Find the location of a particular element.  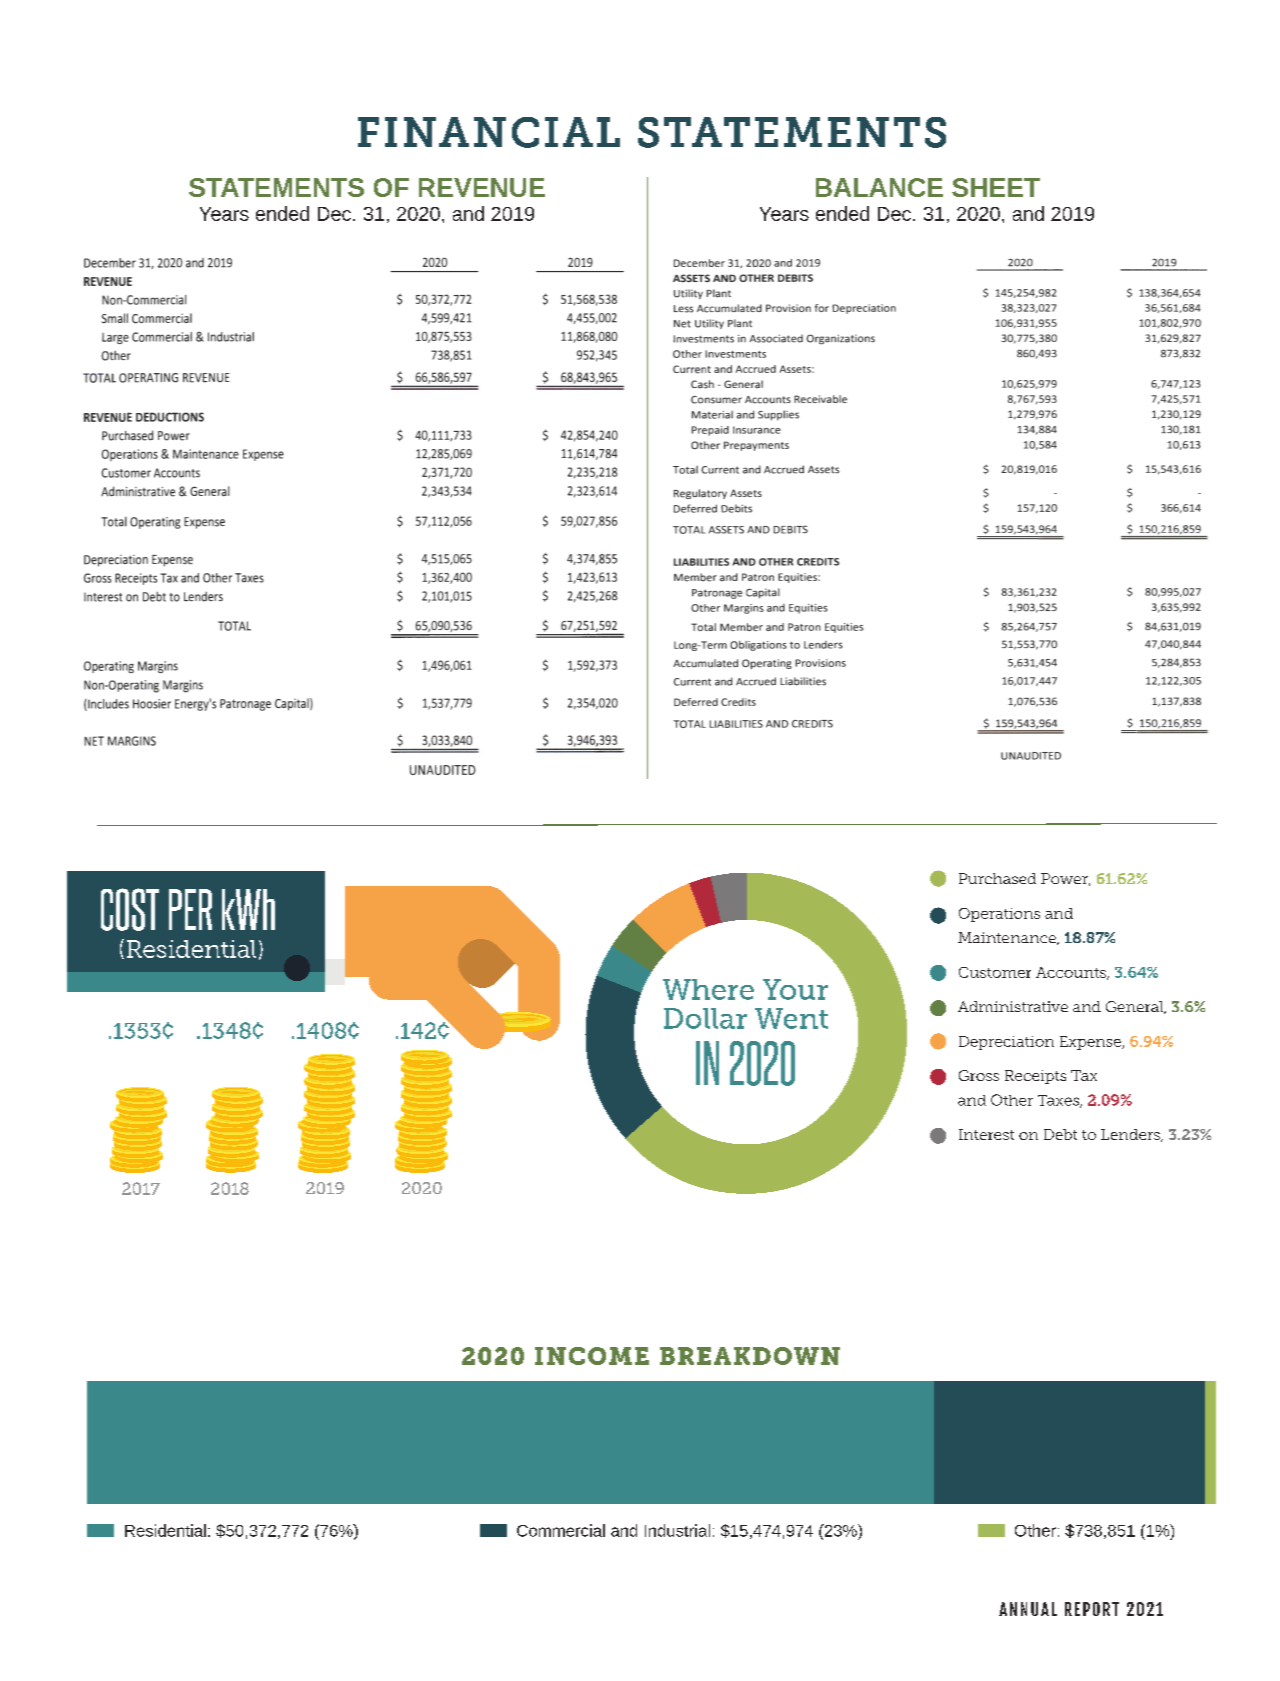

Operations is located at coordinates (999, 915).
